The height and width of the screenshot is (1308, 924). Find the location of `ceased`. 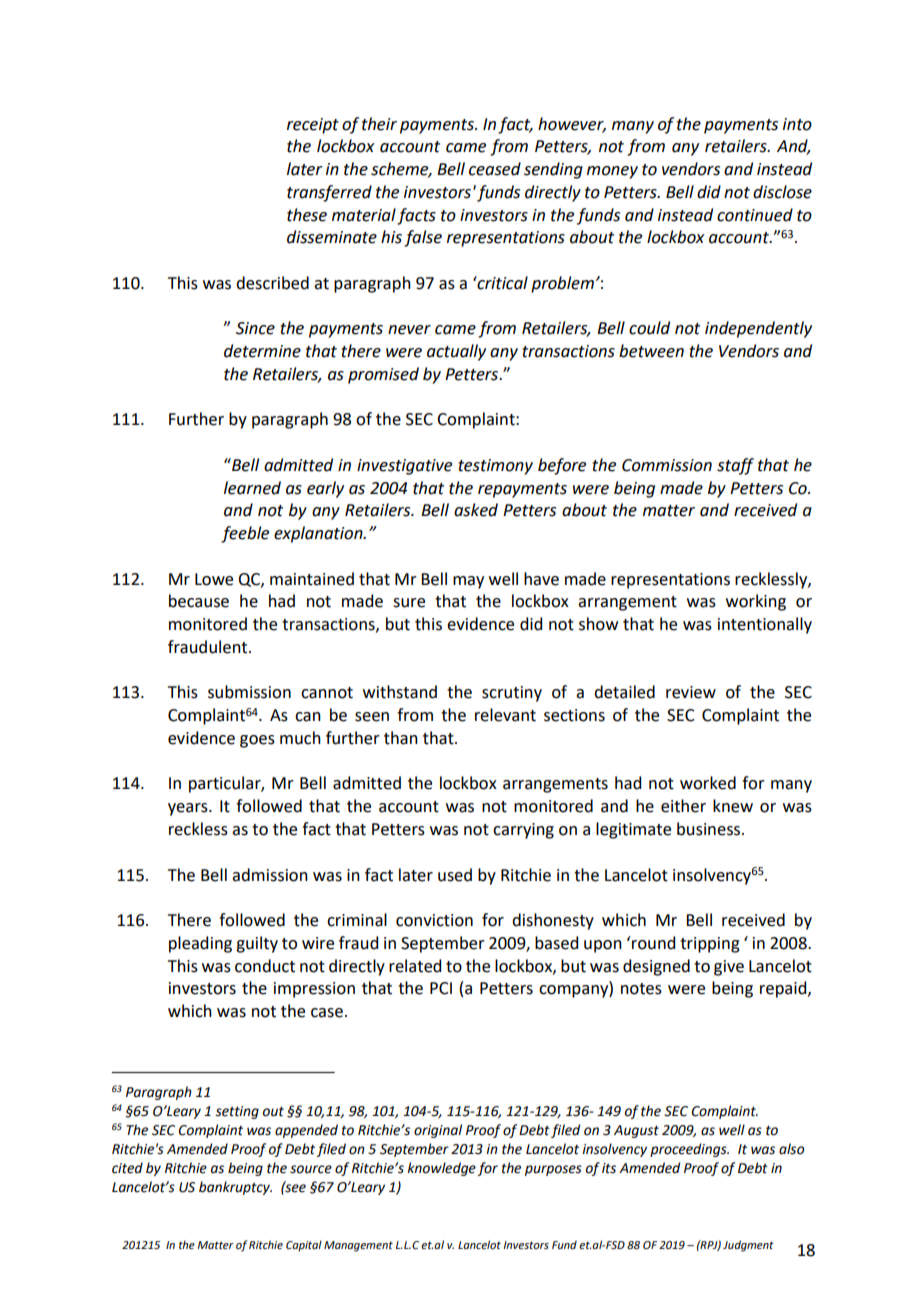

ceased is located at coordinates (495, 169).
